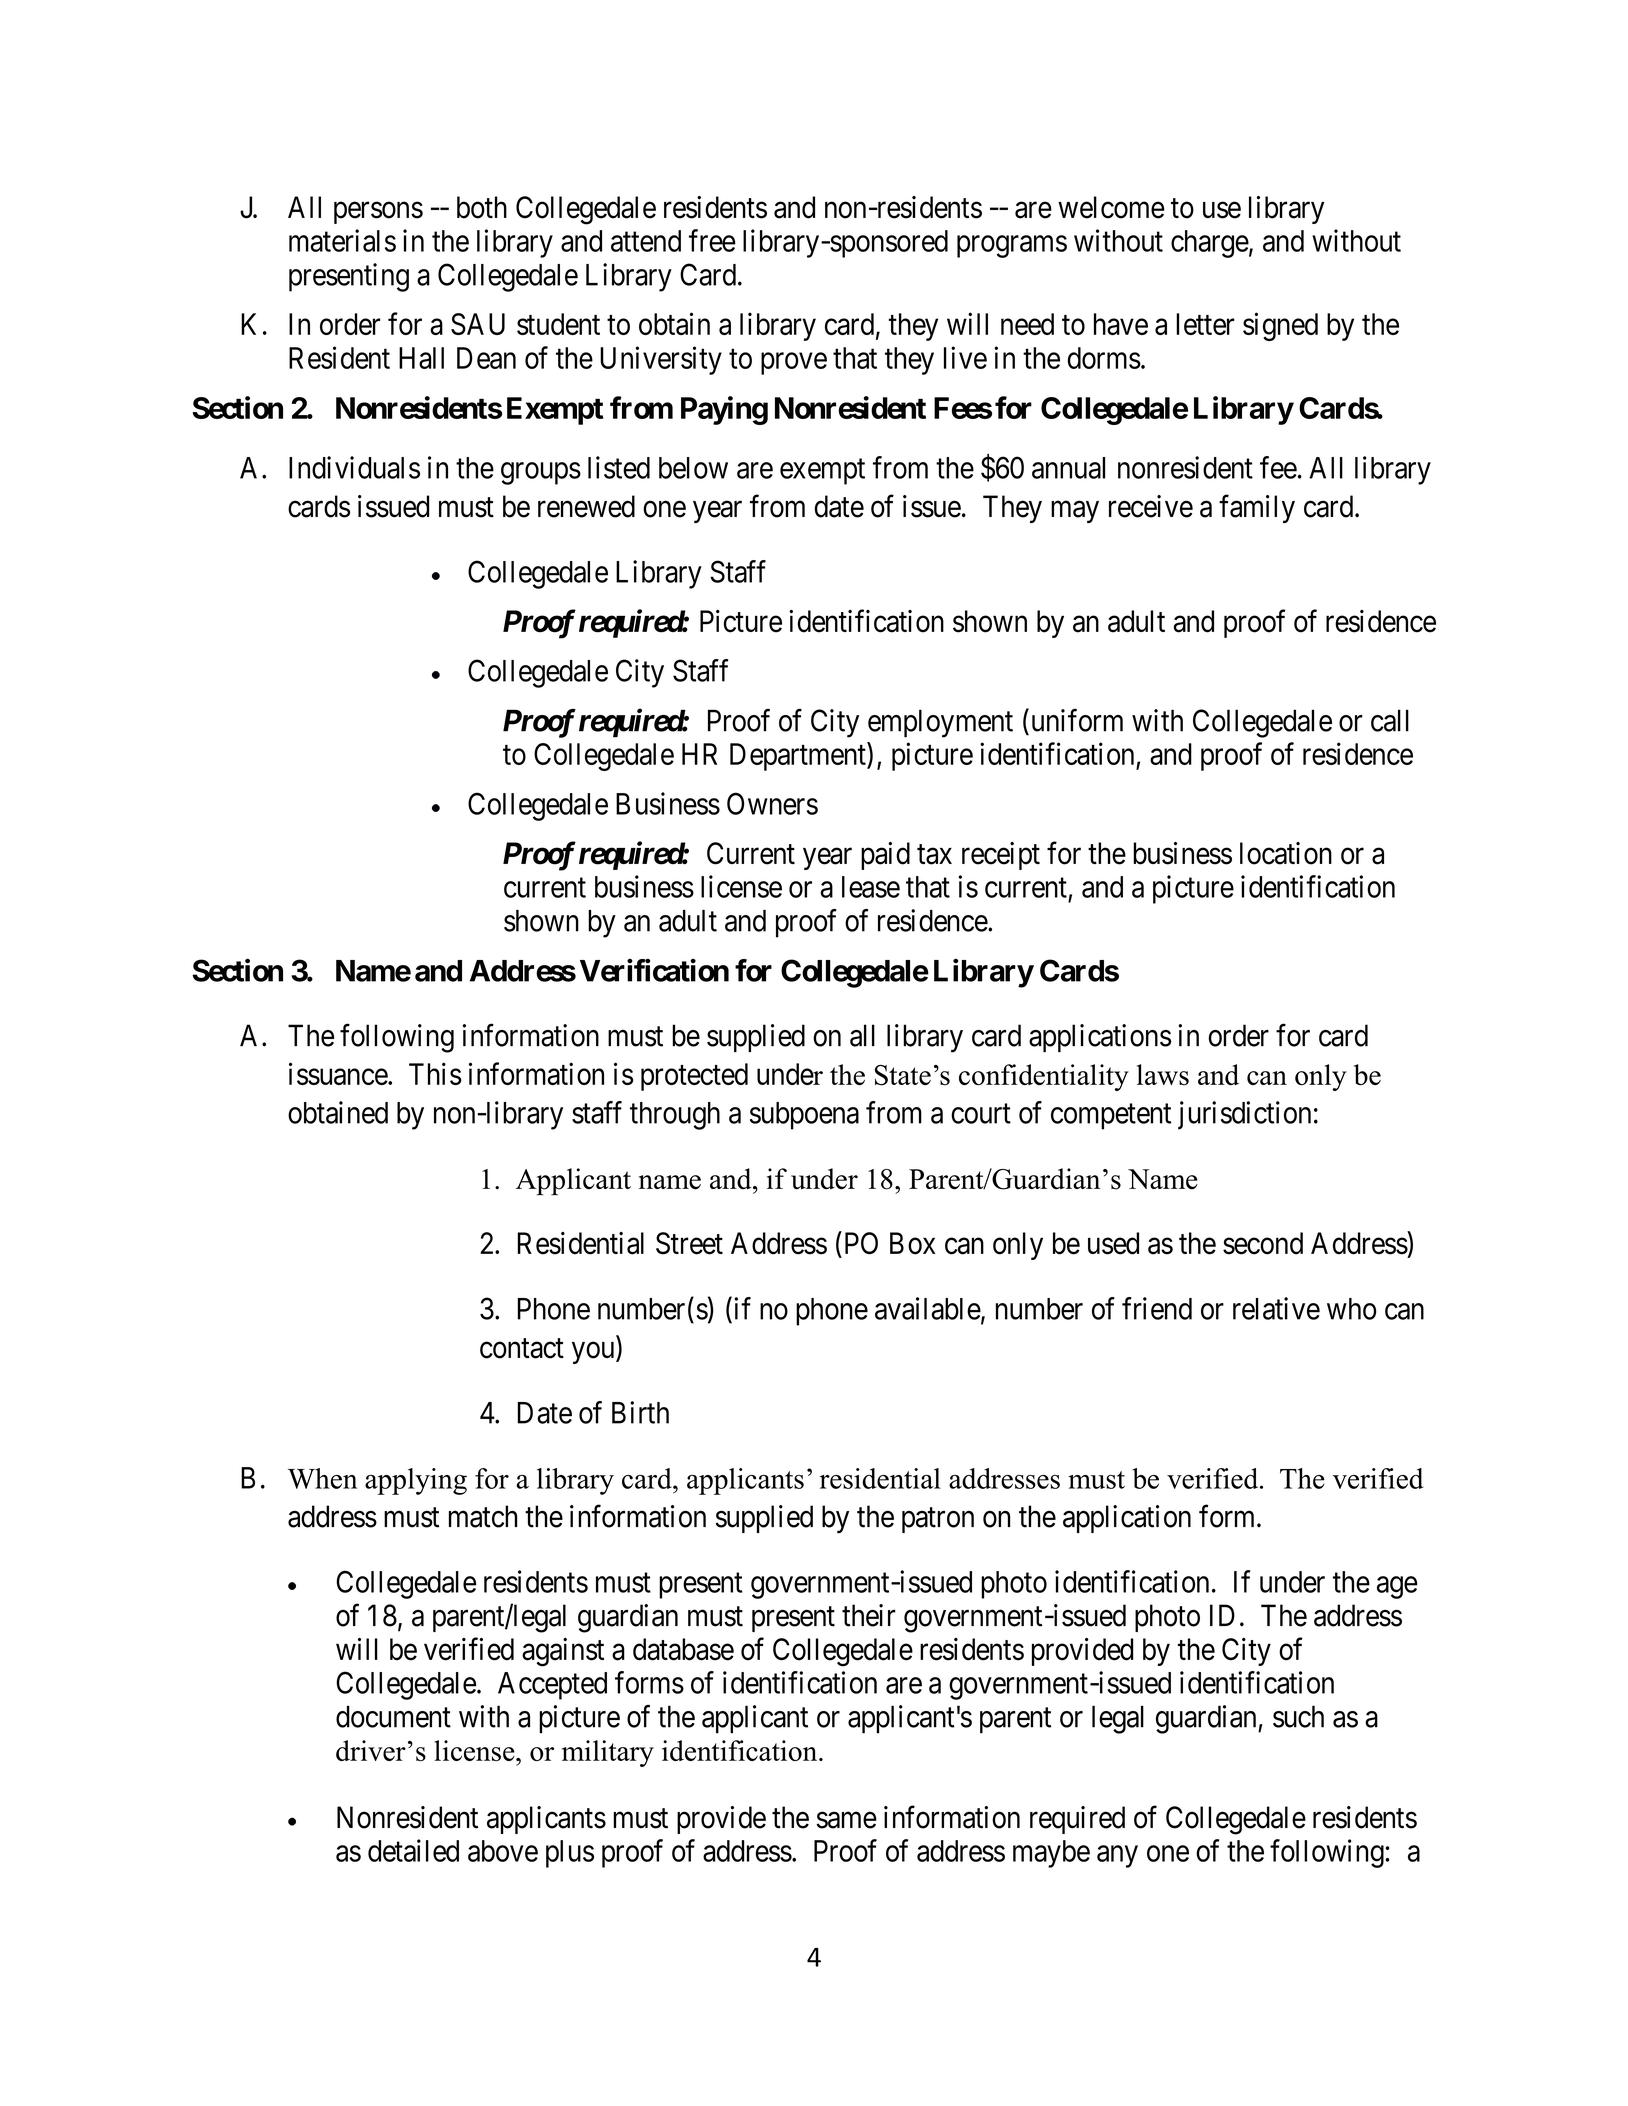  What do you see at coordinates (482, 207) in the screenshot?
I see `both` at bounding box center [482, 207].
